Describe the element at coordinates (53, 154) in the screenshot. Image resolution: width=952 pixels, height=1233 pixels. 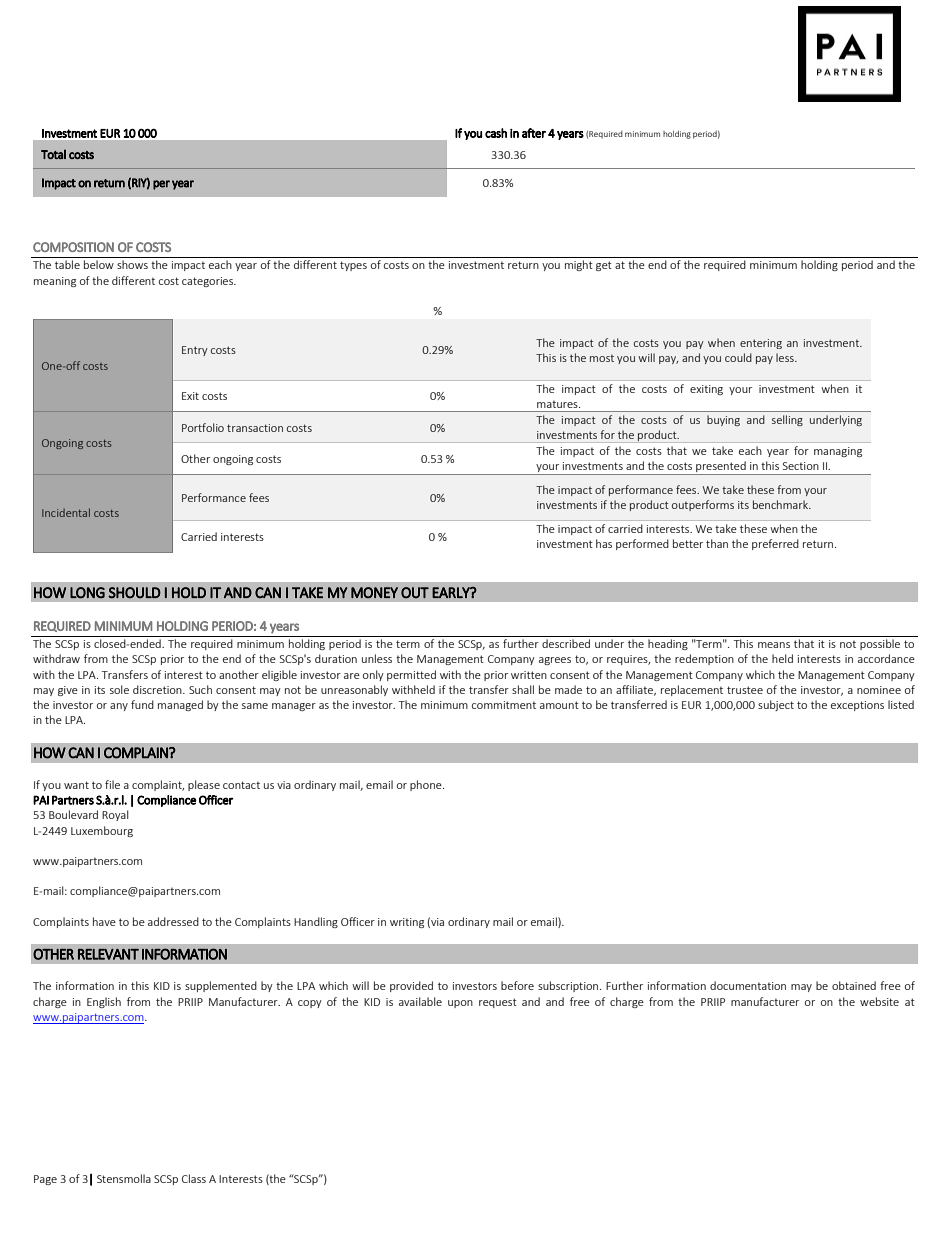
I see `Total` at that location.
